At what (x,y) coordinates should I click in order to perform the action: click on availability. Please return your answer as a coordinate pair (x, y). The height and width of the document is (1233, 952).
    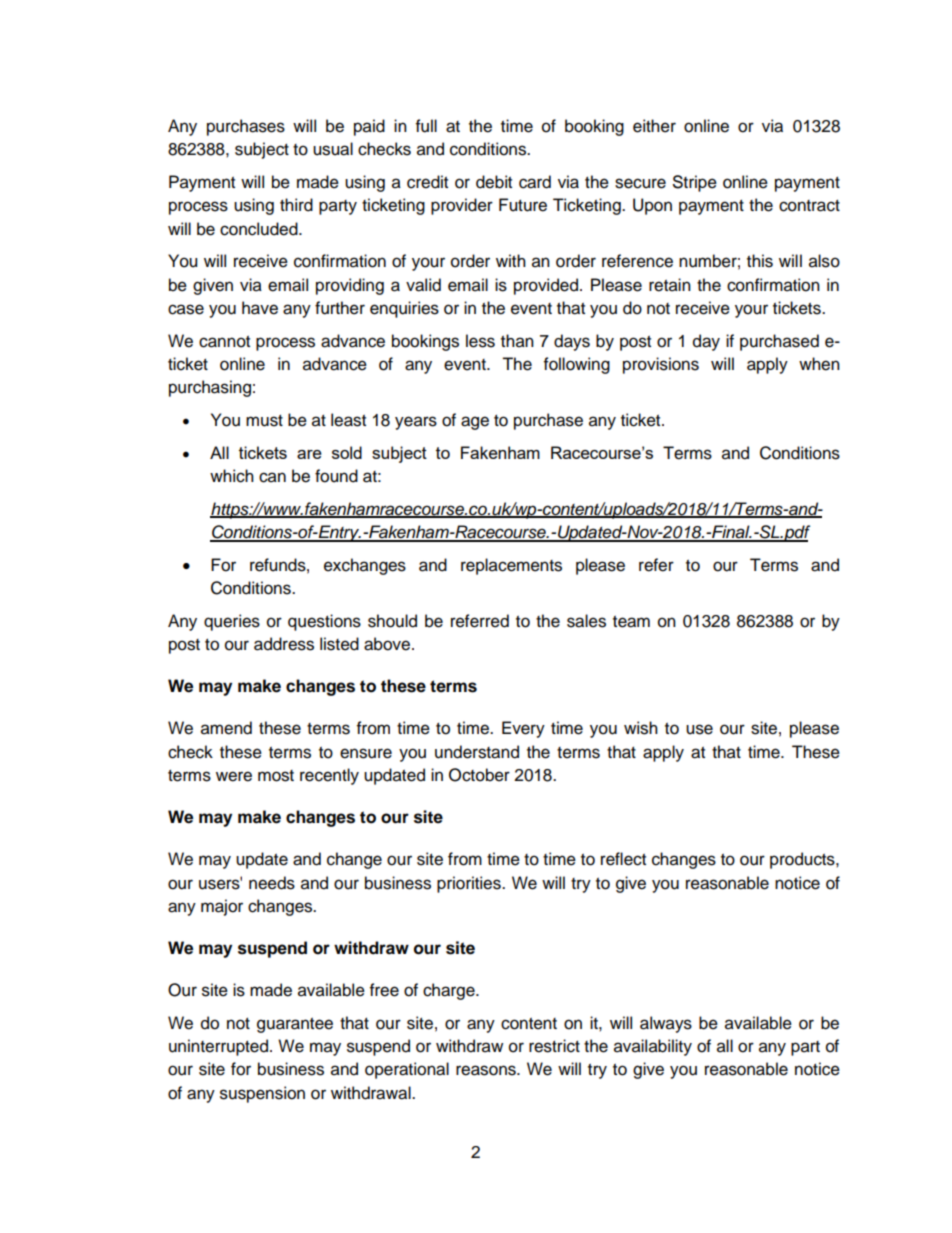
    Looking at the image, I should click on (653, 1047).
